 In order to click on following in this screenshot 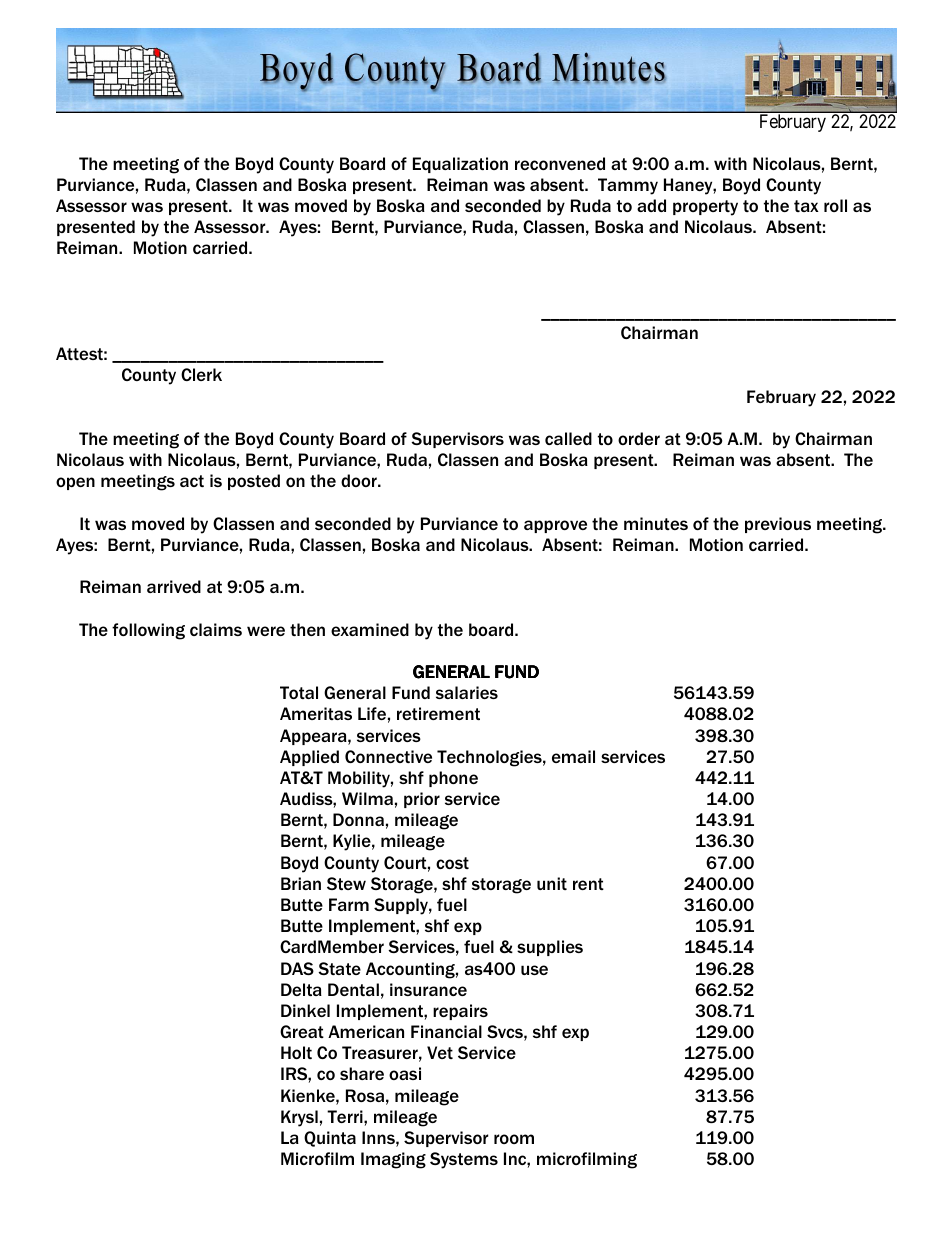, I will do `click(148, 631)`.
